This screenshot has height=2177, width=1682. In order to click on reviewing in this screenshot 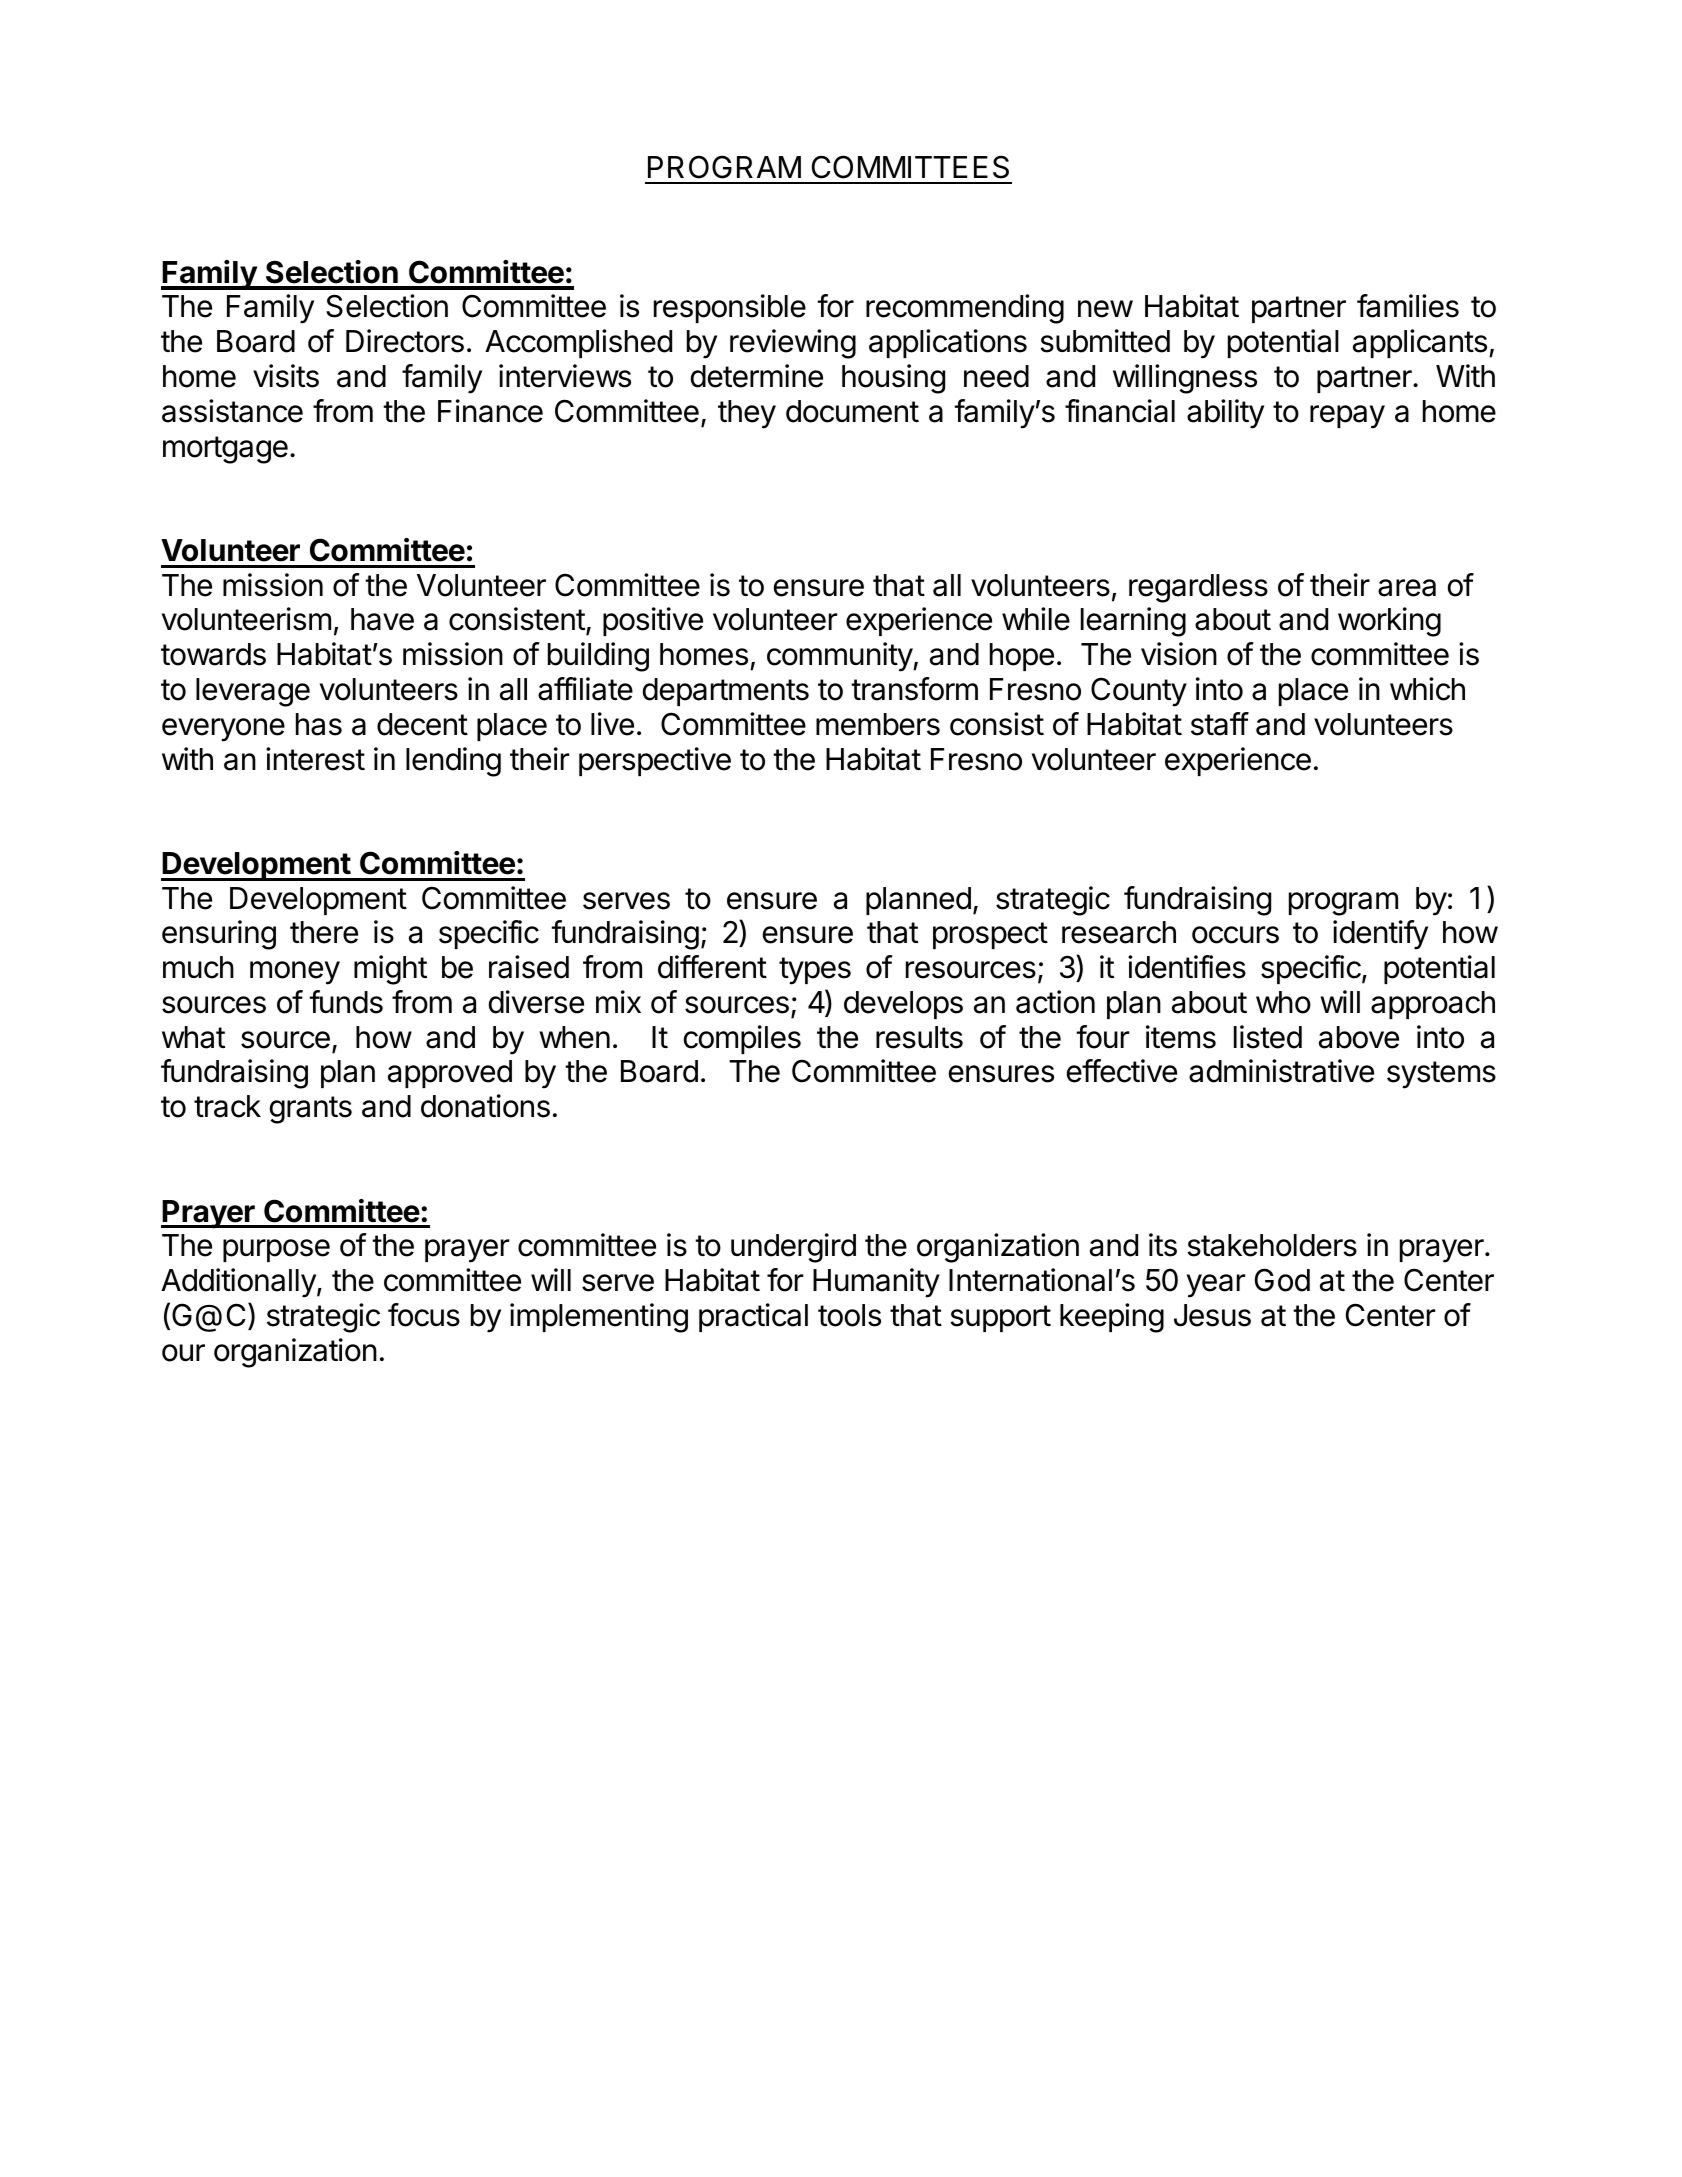, I will do `click(793, 344)`.
